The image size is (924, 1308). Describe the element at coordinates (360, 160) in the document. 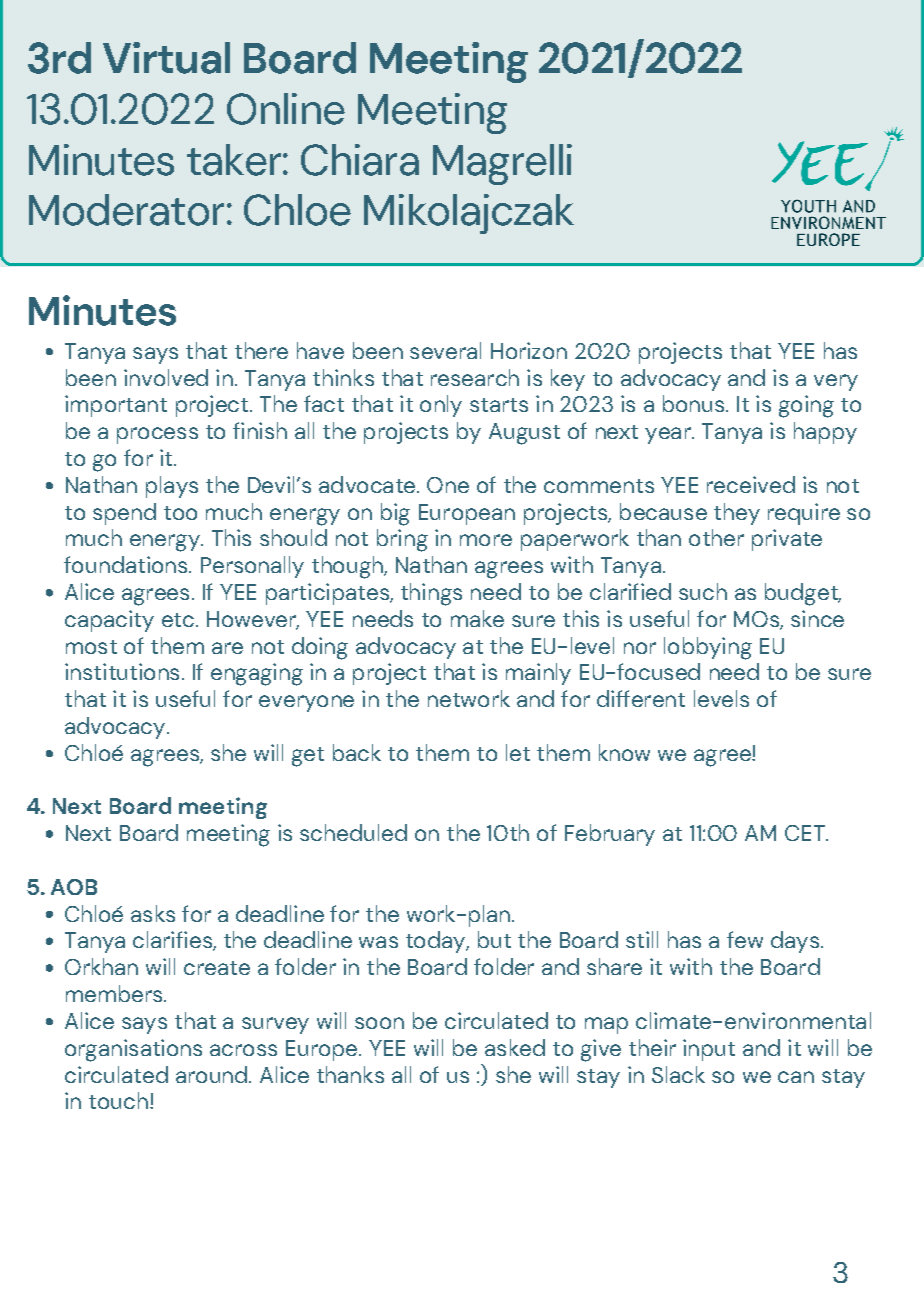

I see `Chiara` at that location.
